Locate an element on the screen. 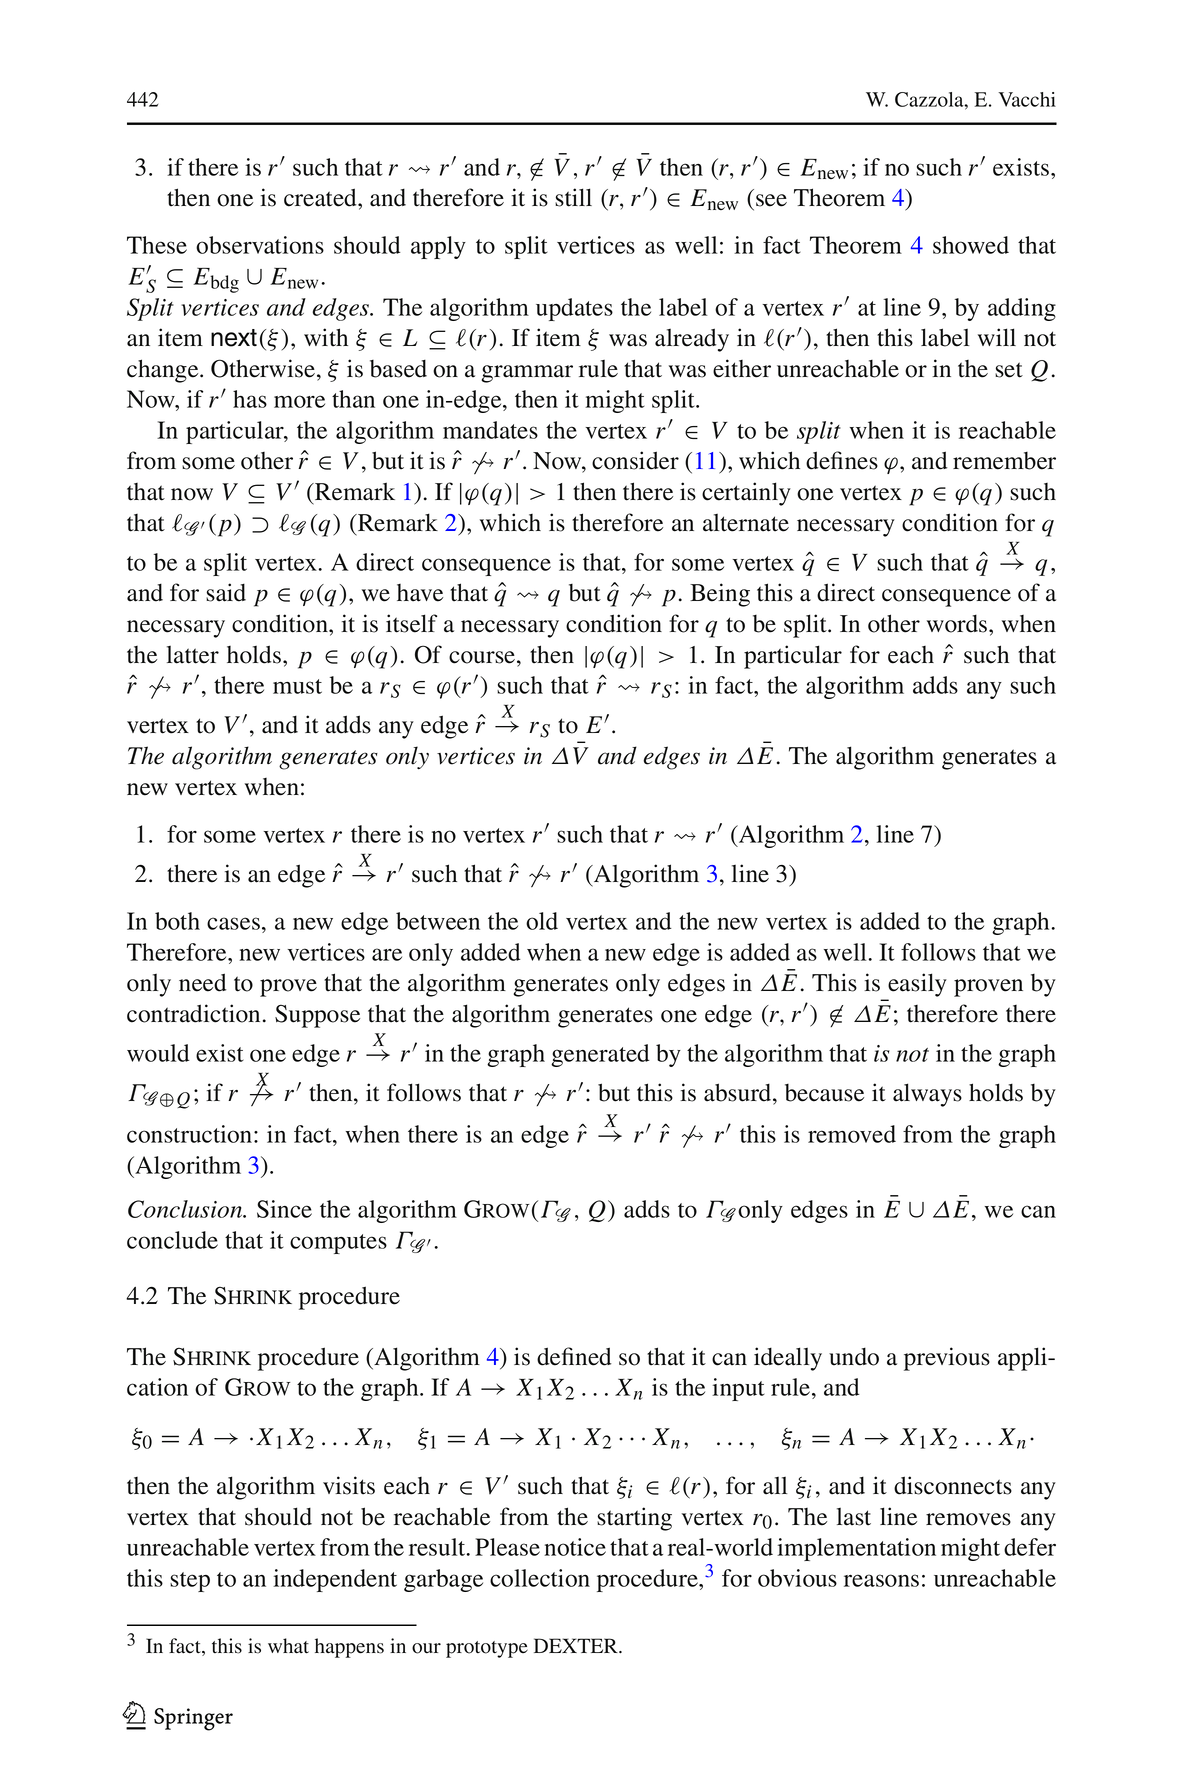 This screenshot has height=1790, width=1181. Being is located at coordinates (720, 595).
